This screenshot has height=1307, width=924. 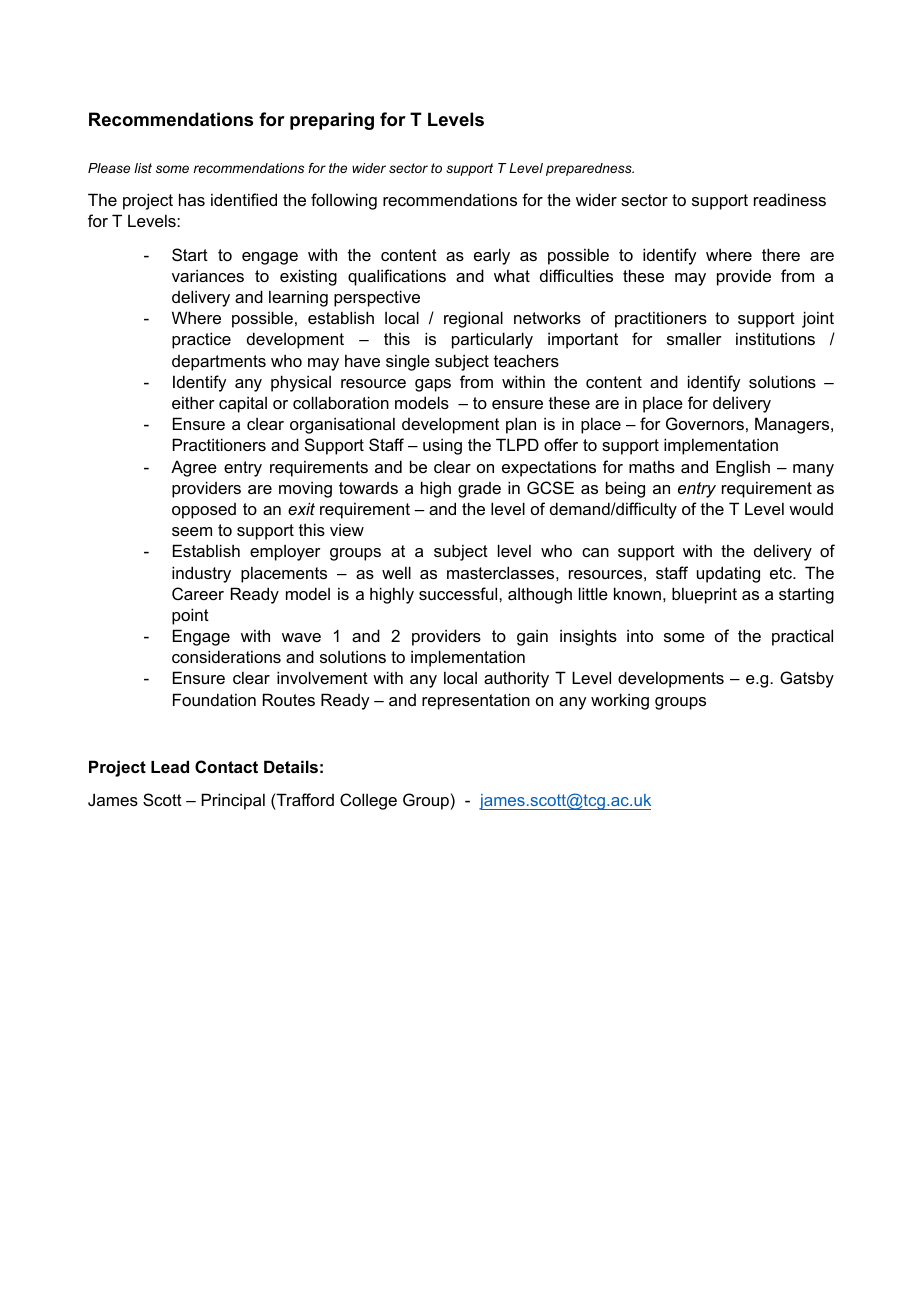 I want to click on Lead, so click(x=170, y=766).
